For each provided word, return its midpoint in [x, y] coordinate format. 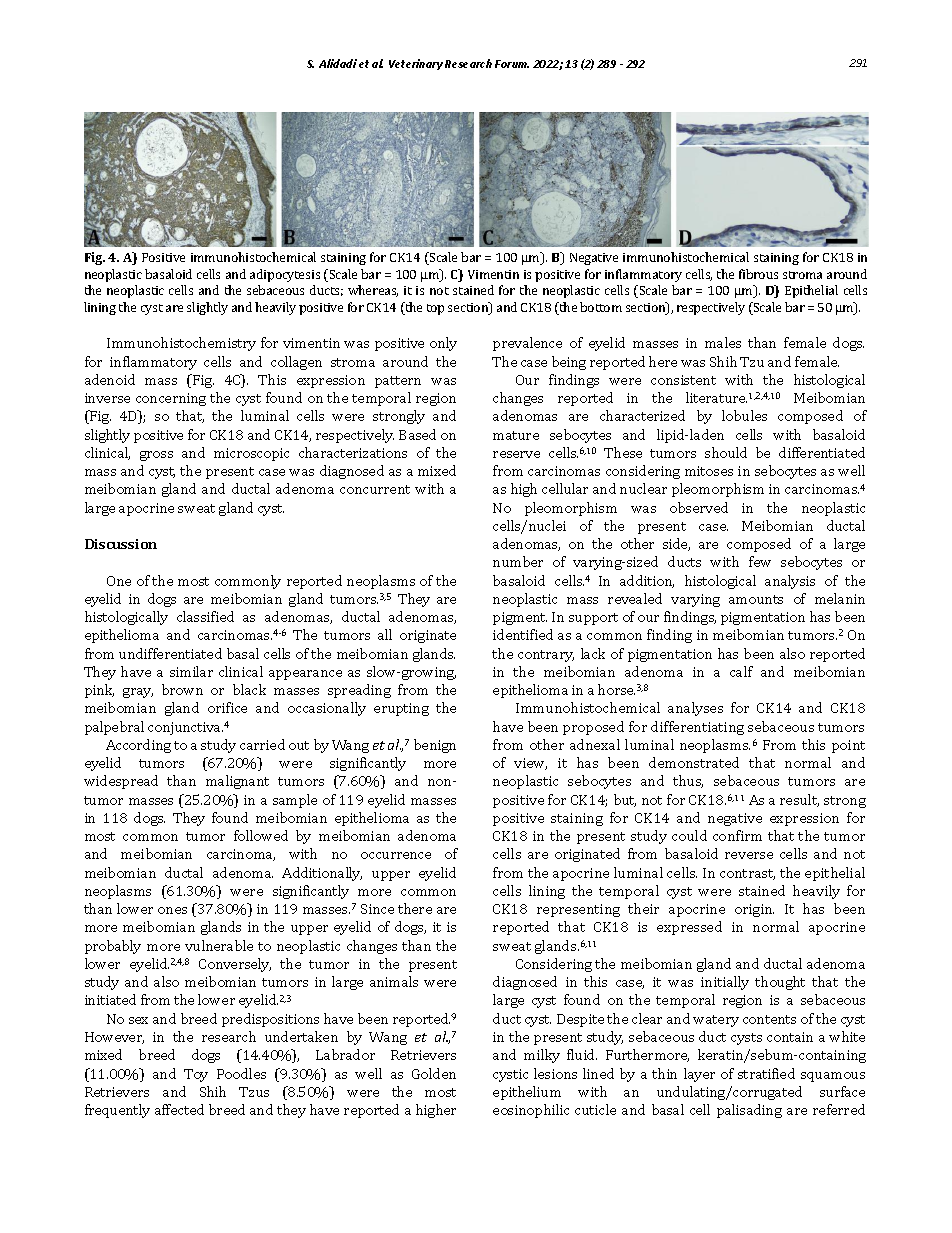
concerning [171, 399]
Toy [196, 1075]
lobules [744, 415]
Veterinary [416, 64]
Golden [434, 1073]
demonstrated [694, 762]
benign [435, 746]
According [138, 746]
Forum [512, 64]
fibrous [758, 274]
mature [516, 435]
